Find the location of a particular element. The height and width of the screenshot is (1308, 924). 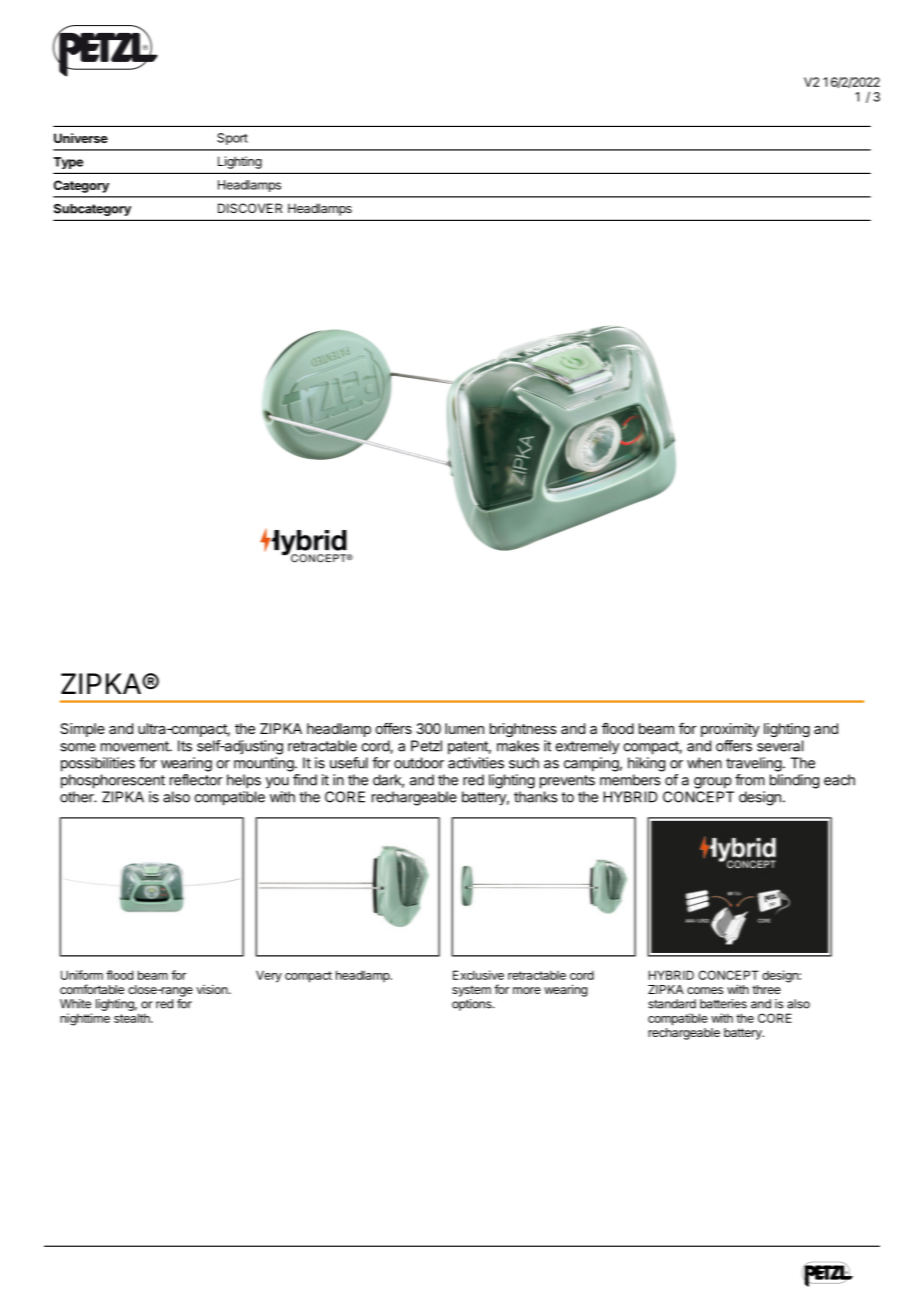

DISCOVER is located at coordinates (250, 208).
